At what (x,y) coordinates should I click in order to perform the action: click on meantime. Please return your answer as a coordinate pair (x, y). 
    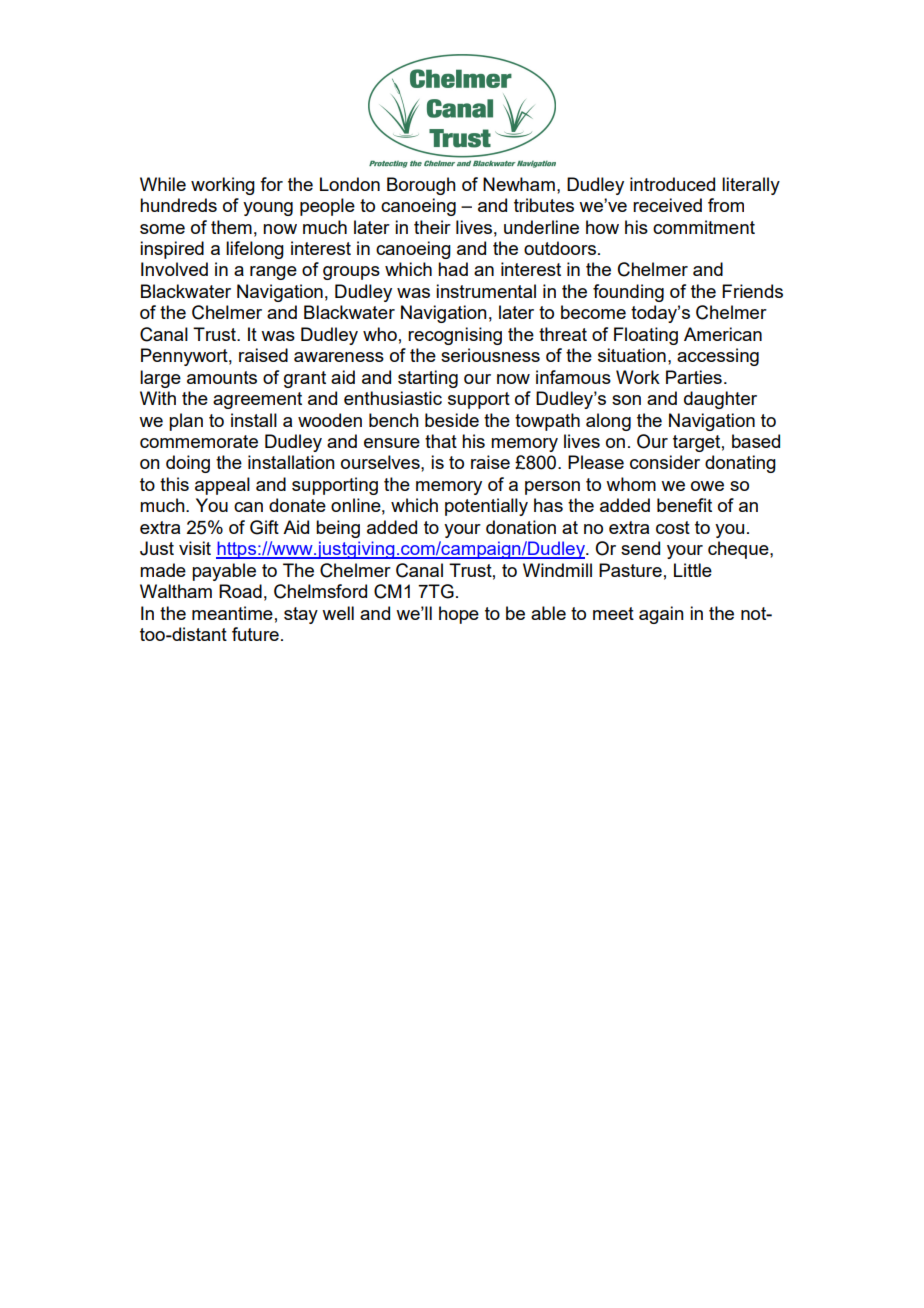
    Looking at the image, I should click on (232, 613).
